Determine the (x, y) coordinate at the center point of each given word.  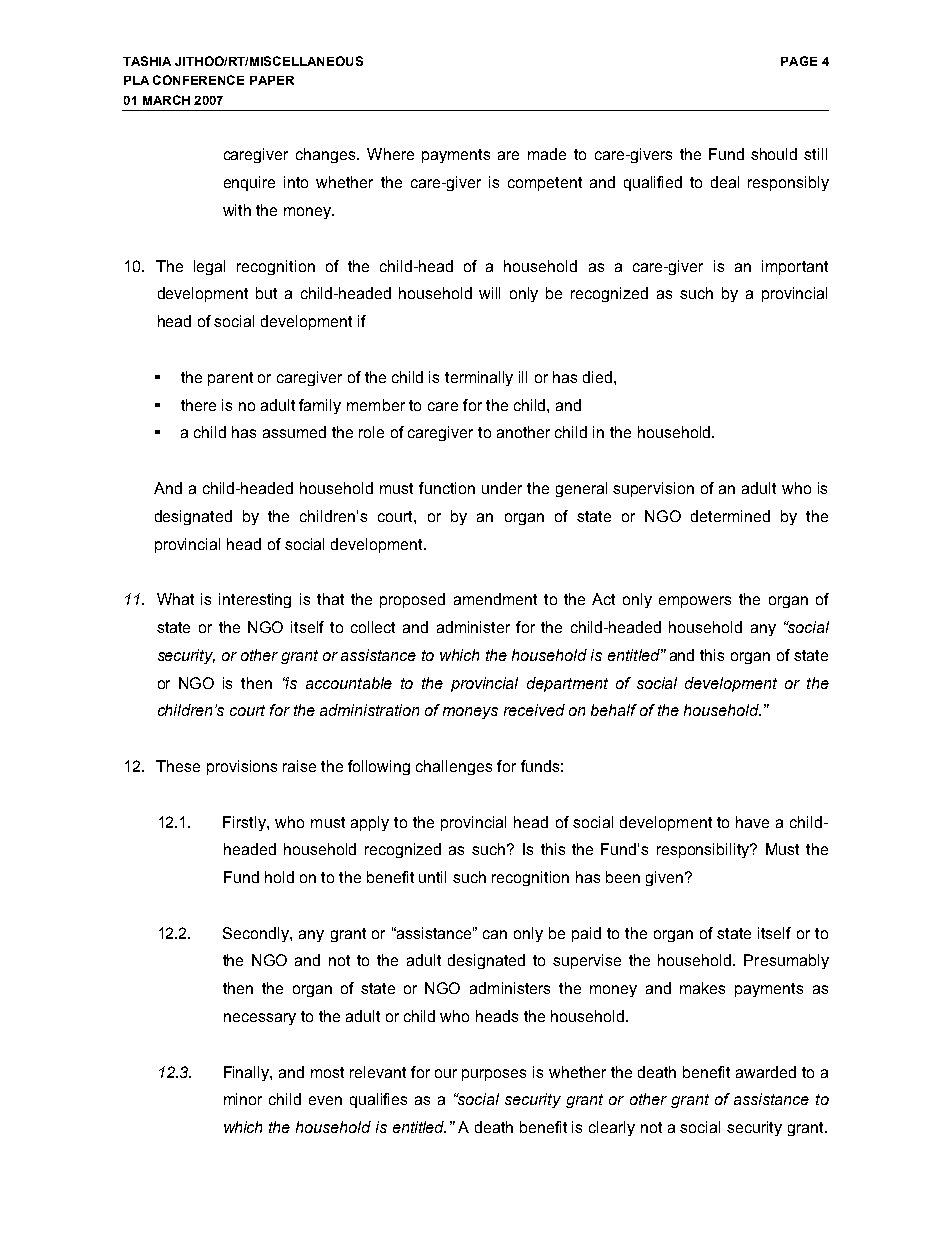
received (534, 710)
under (502, 488)
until (432, 877)
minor (243, 1099)
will (489, 293)
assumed (294, 432)
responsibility (704, 850)
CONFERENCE (198, 80)
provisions (242, 767)
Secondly (257, 934)
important (795, 267)
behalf (614, 710)
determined (730, 516)
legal (209, 267)
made (547, 154)
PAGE (799, 61)
